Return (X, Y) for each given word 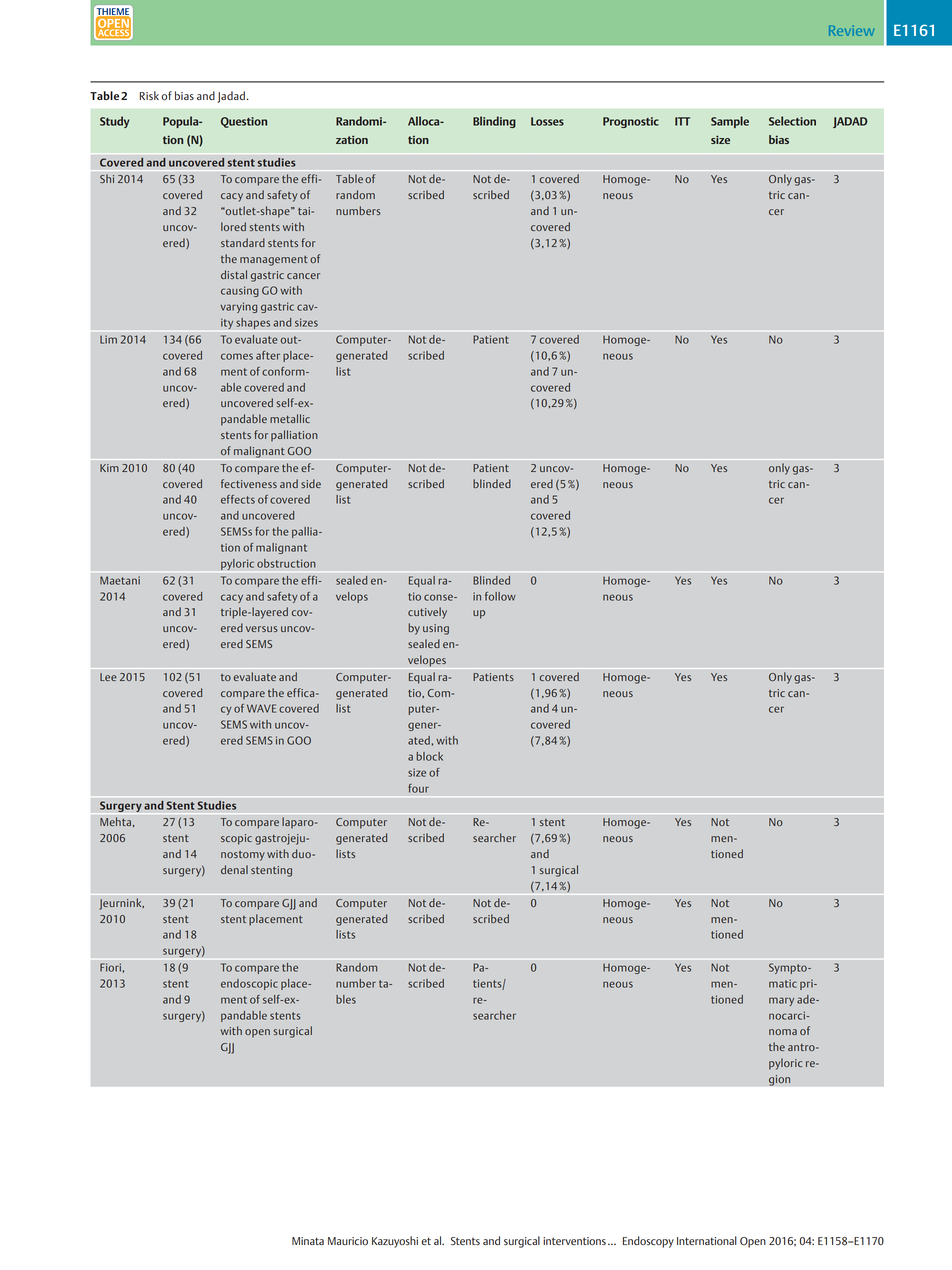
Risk (149, 95)
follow (500, 596)
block (430, 756)
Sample (730, 122)
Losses (547, 121)
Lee (108, 677)
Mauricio (348, 1241)
